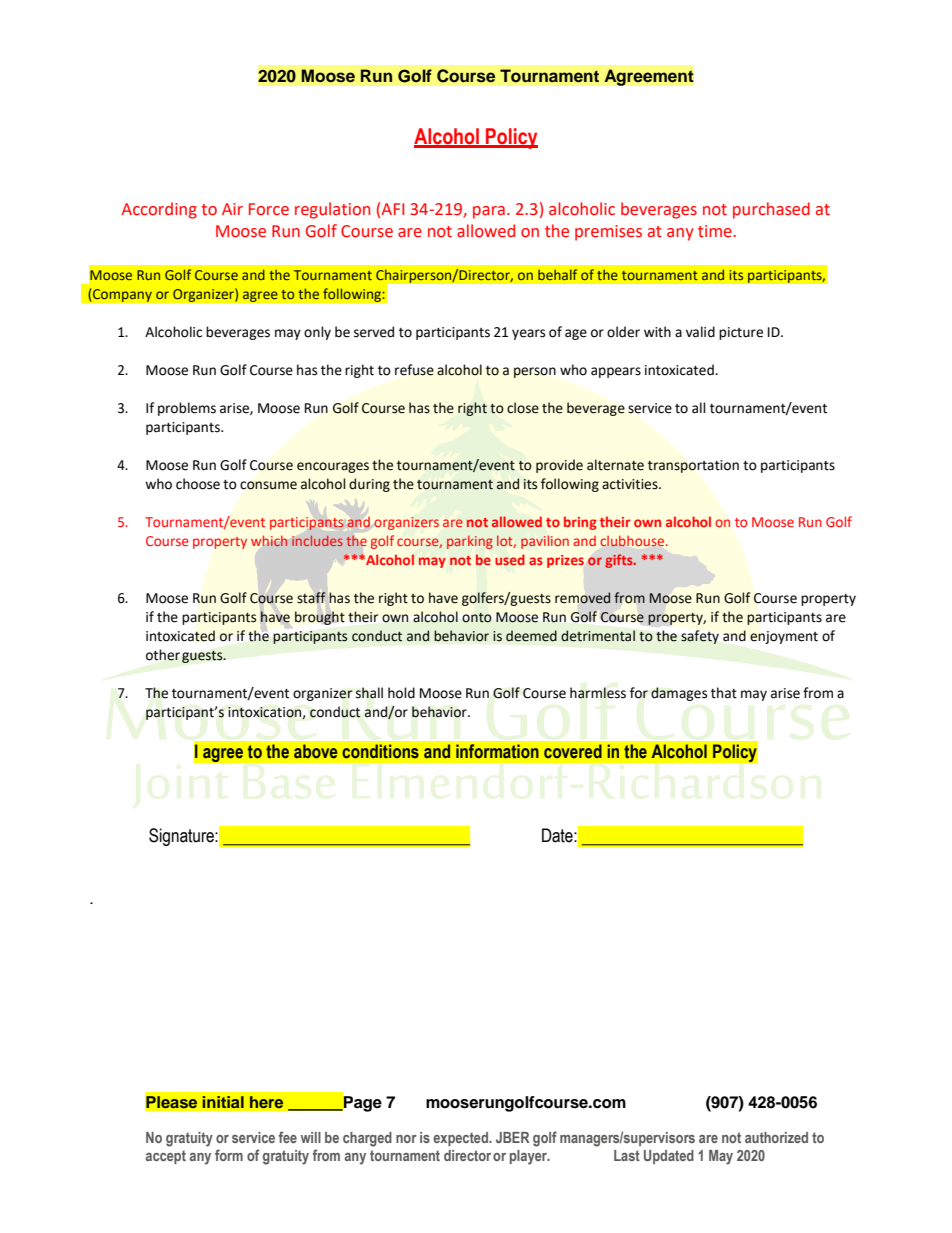 The image size is (952, 1233). I want to click on hold, so click(401, 693).
